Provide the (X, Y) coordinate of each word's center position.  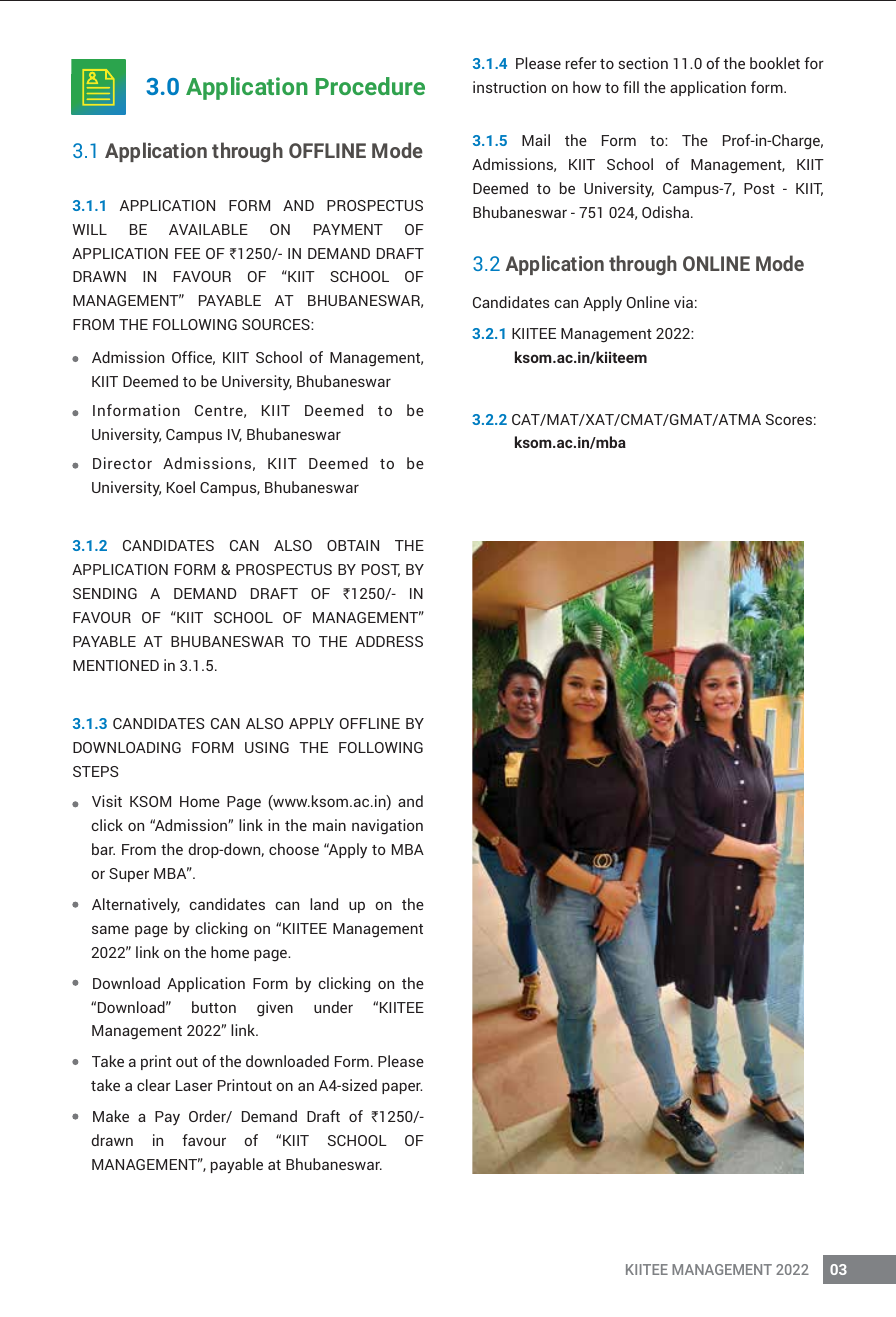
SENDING (105, 593)
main (329, 825)
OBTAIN (353, 545)
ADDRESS (389, 641)
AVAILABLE (208, 229)
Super (129, 875)
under (333, 1007)
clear (154, 1085)
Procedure (370, 86)
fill (631, 87)
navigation (387, 827)
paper (402, 1088)
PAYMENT (348, 229)
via (683, 302)
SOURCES (277, 324)
